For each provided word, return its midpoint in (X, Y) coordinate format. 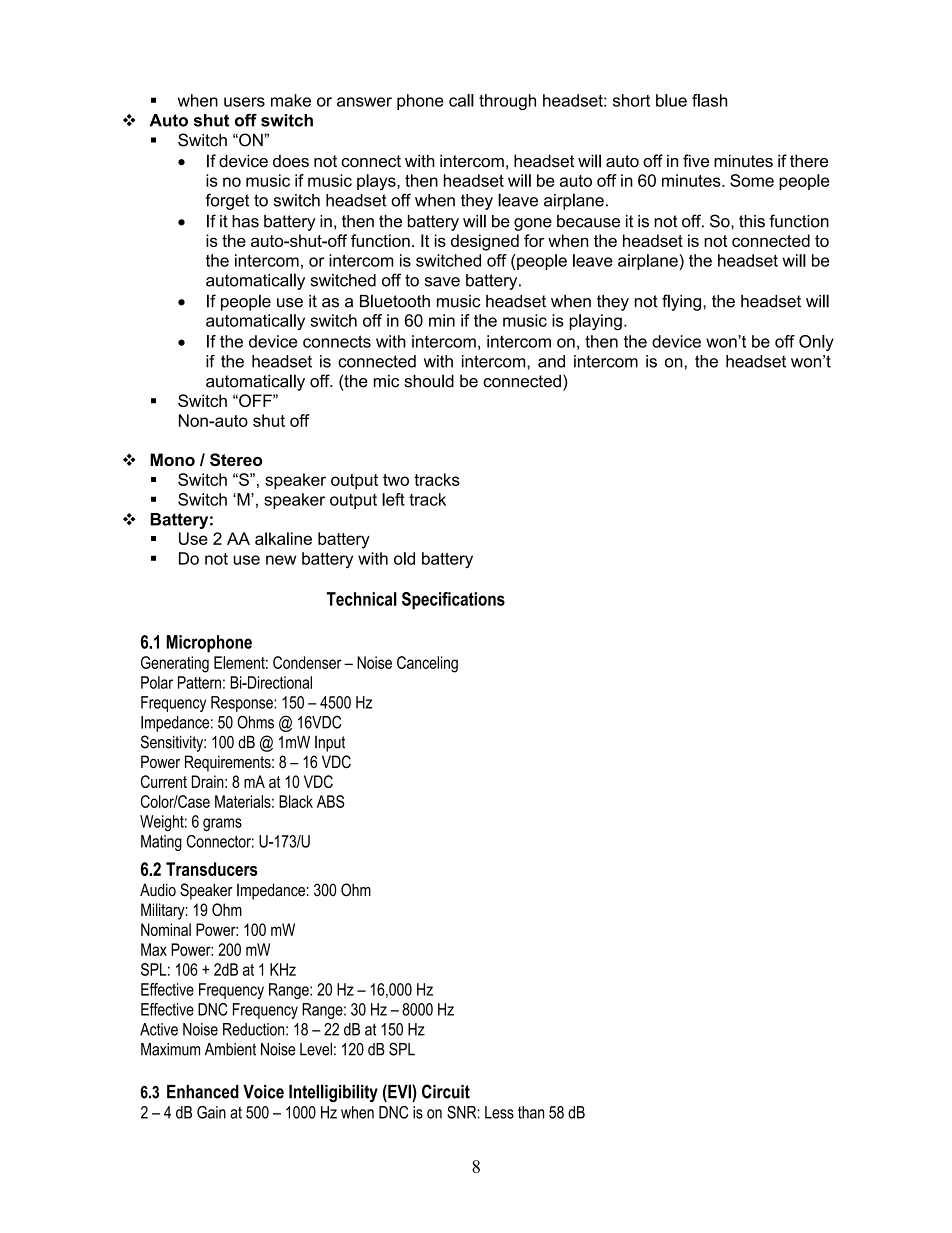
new (281, 560)
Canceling (427, 664)
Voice (263, 1092)
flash (709, 100)
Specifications (453, 601)
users (244, 102)
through (507, 102)
